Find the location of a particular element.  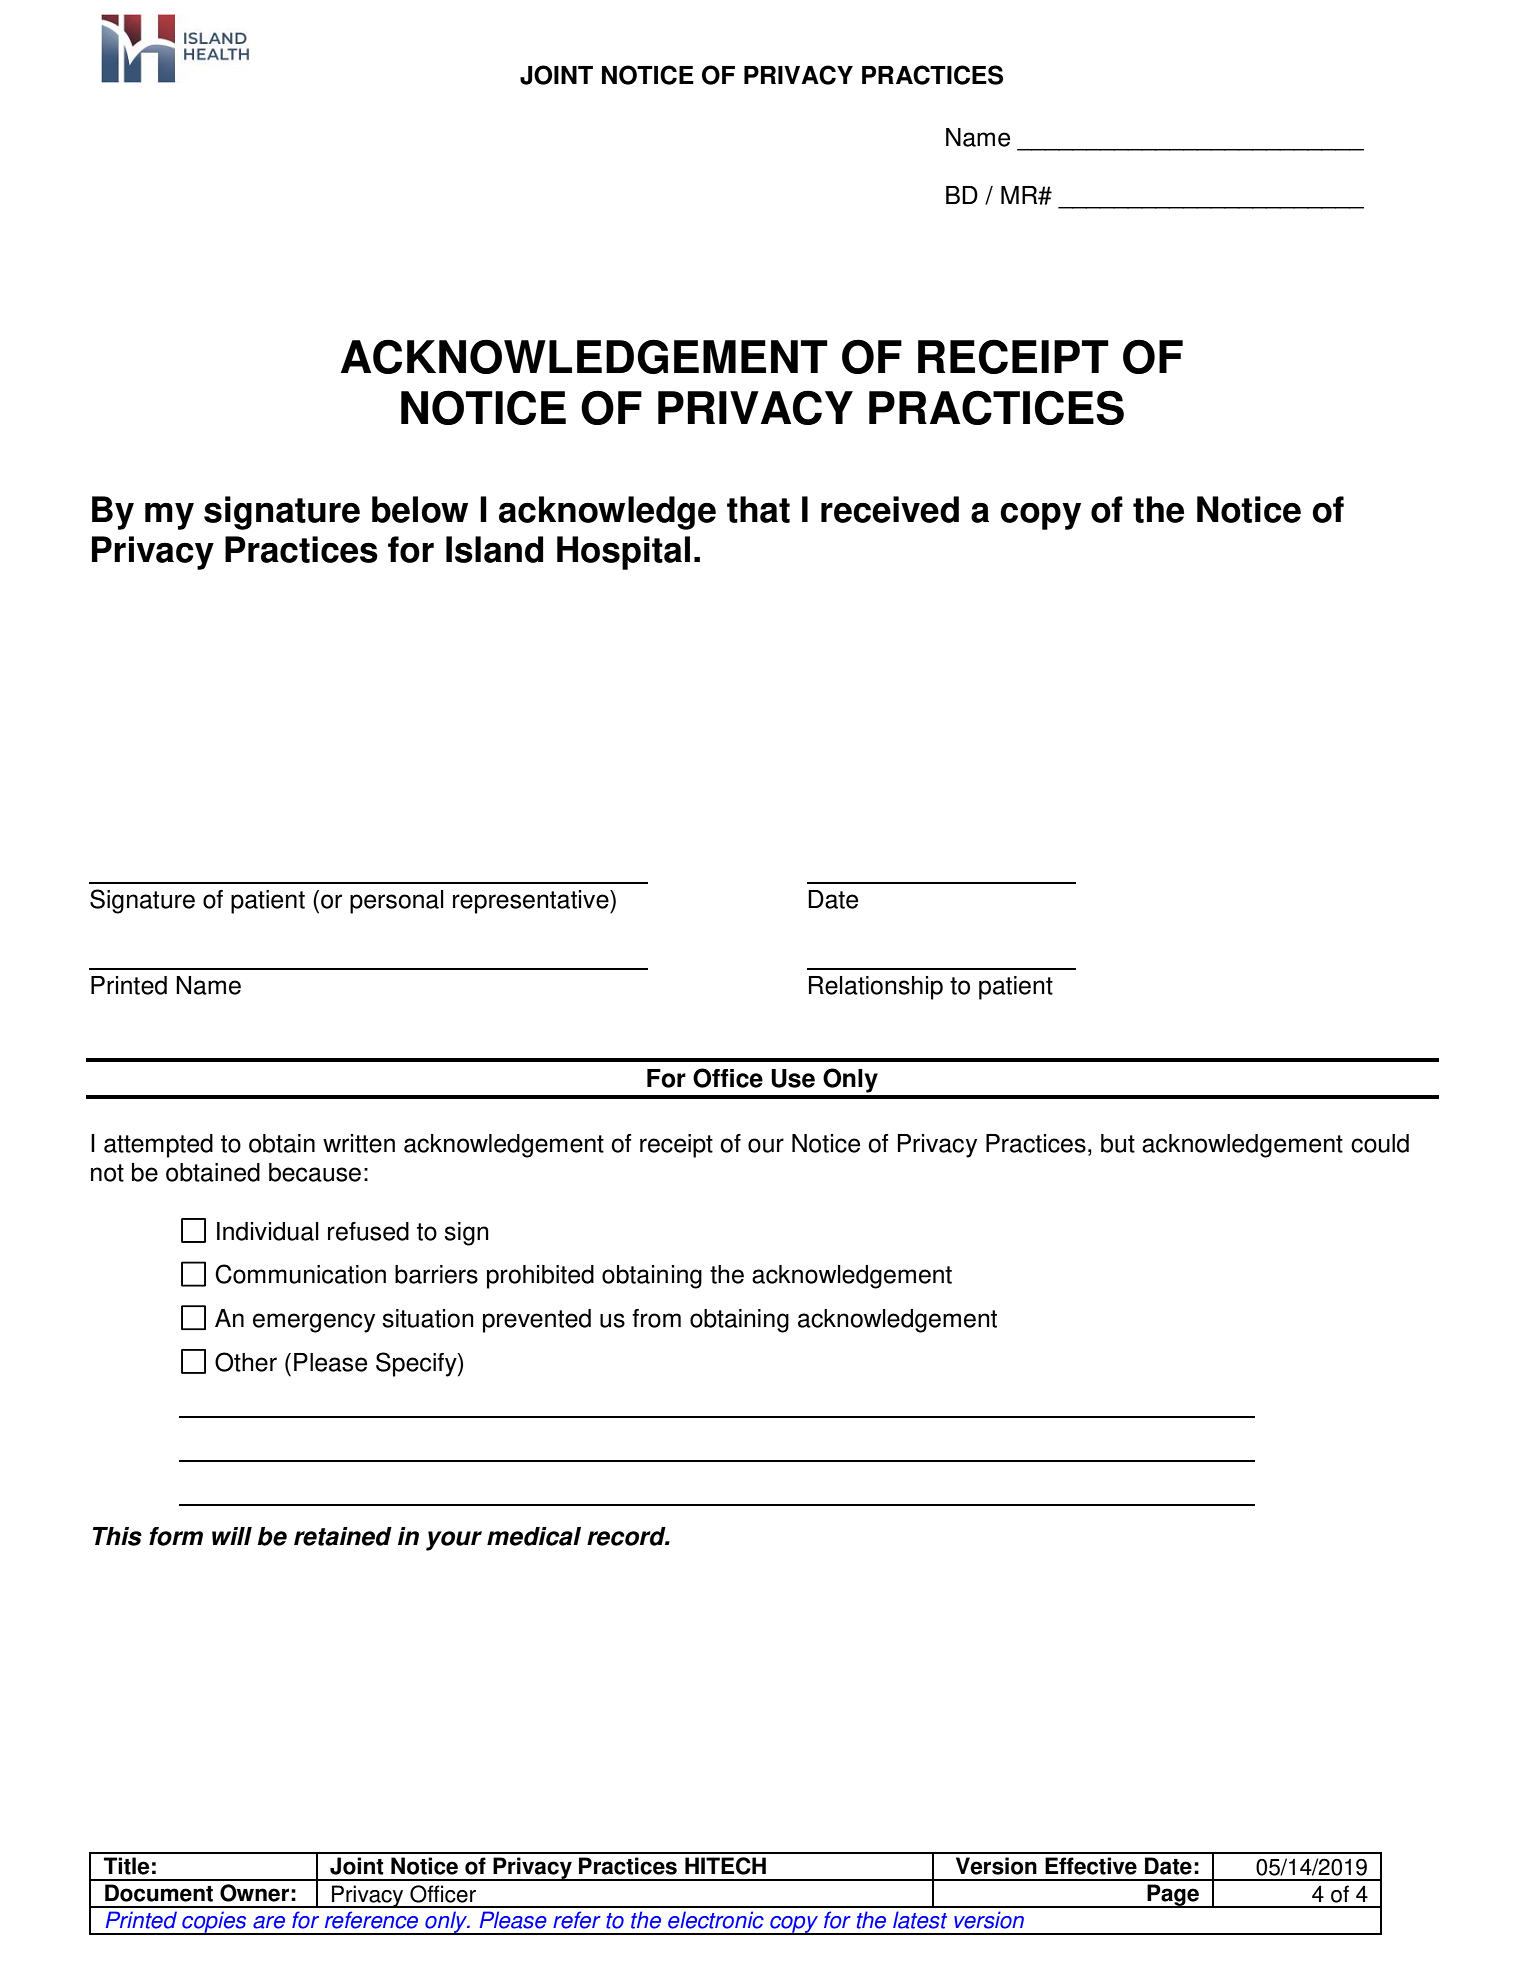

Effective is located at coordinates (1091, 1866).
